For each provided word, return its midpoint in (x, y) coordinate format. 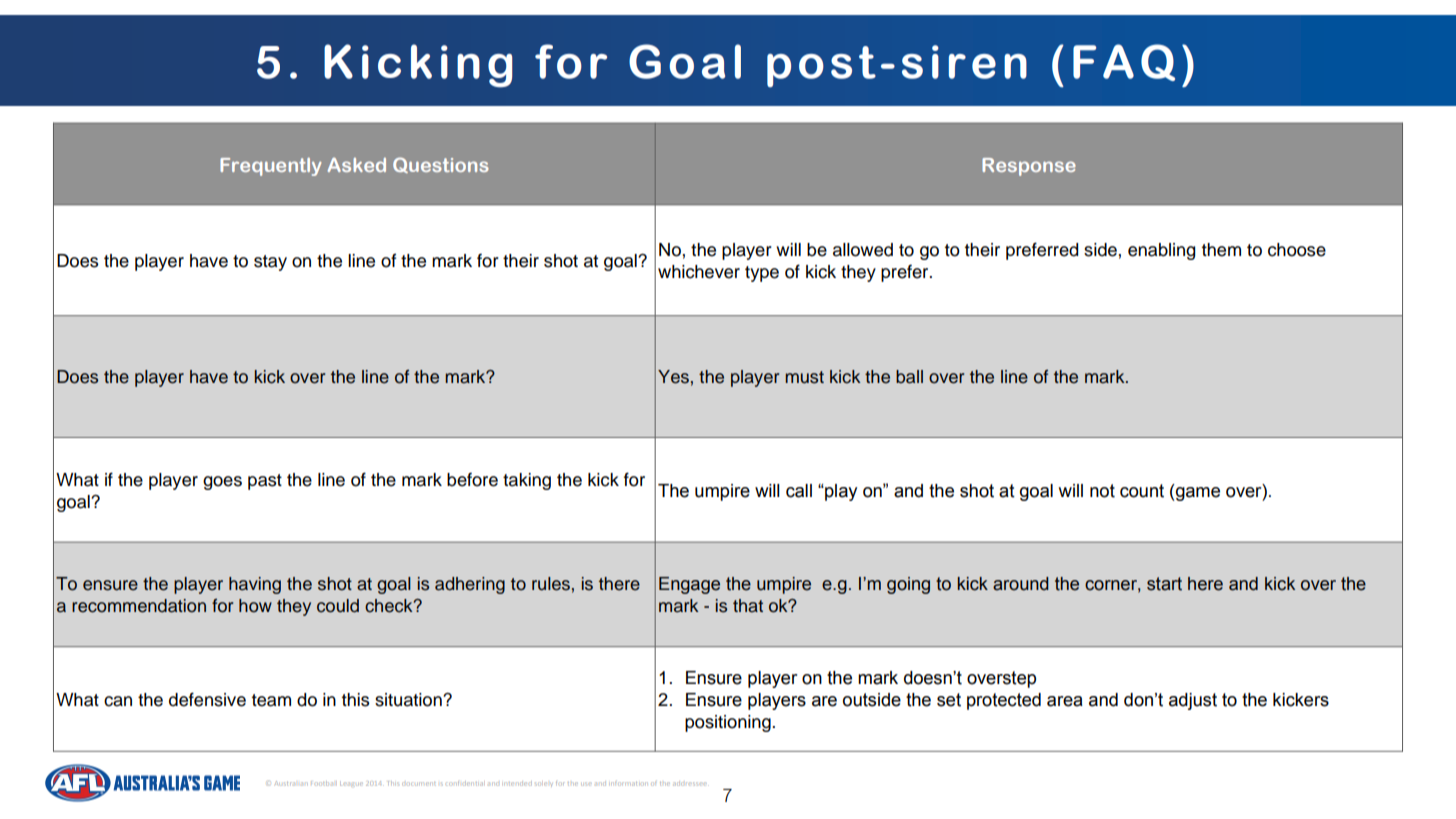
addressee (689, 784)
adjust (1193, 701)
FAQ (1124, 62)
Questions (441, 165)
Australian (290, 783)
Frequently (271, 167)
